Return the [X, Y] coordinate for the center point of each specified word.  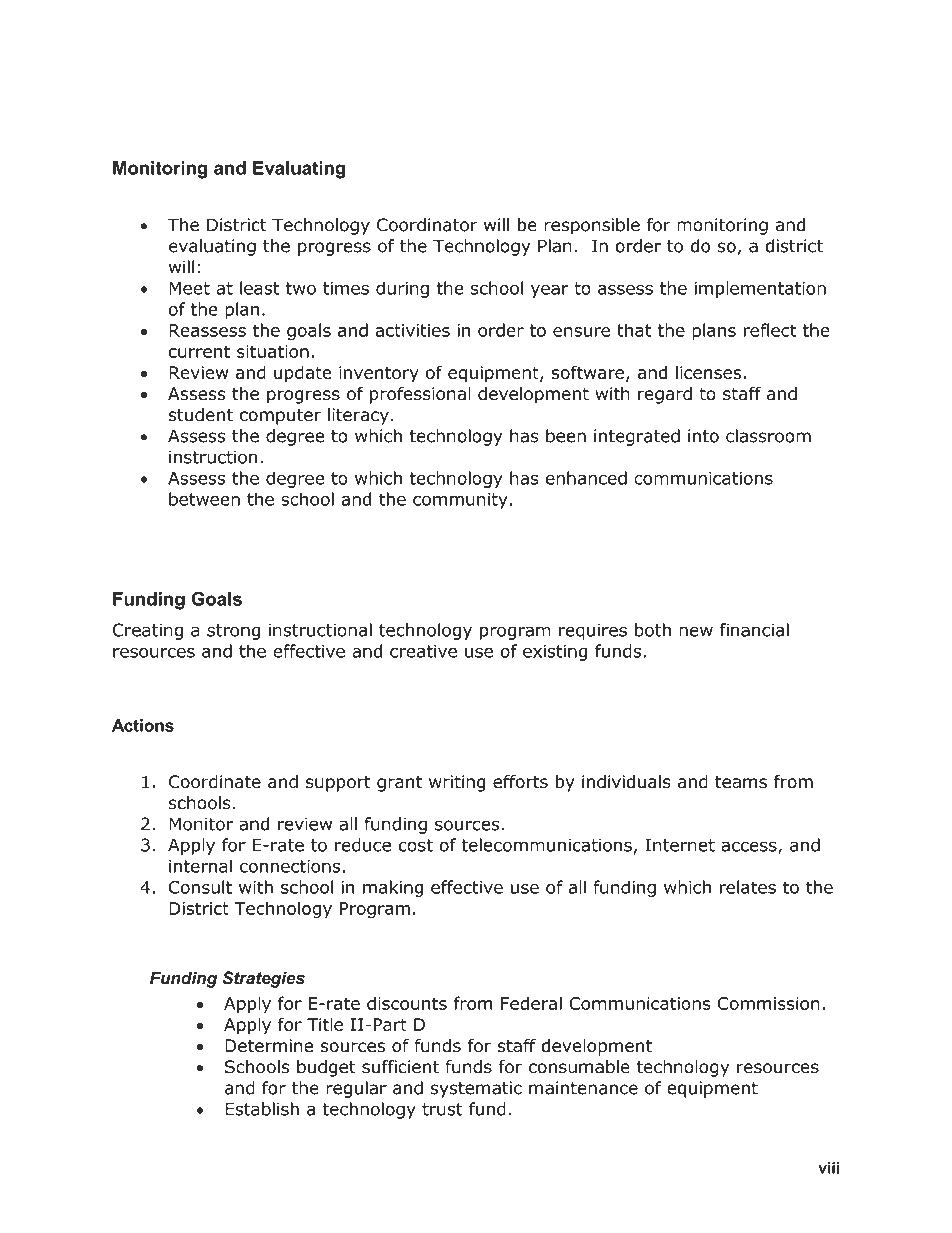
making [393, 888]
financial [754, 630]
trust [442, 1109]
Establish [262, 1109]
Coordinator [427, 225]
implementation [760, 289]
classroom [768, 436]
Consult [200, 887]
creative [423, 651]
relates [747, 887]
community [460, 501]
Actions [143, 725]
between [204, 499]
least [260, 288]
